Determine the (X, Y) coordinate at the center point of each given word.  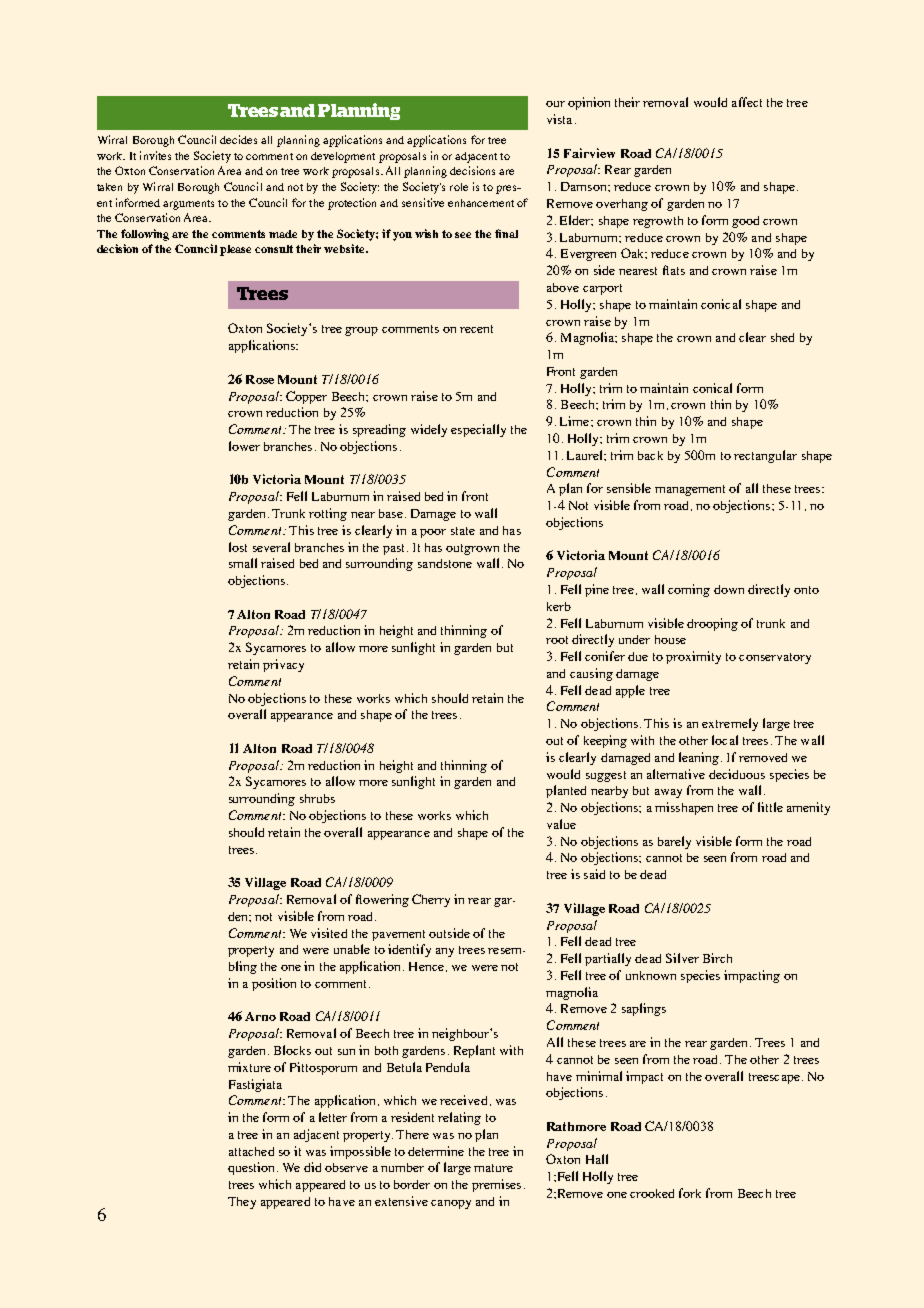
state (463, 531)
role (459, 187)
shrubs (317, 798)
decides (238, 139)
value (561, 824)
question (253, 1168)
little (770, 807)
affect (747, 102)
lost (238, 547)
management (690, 490)
